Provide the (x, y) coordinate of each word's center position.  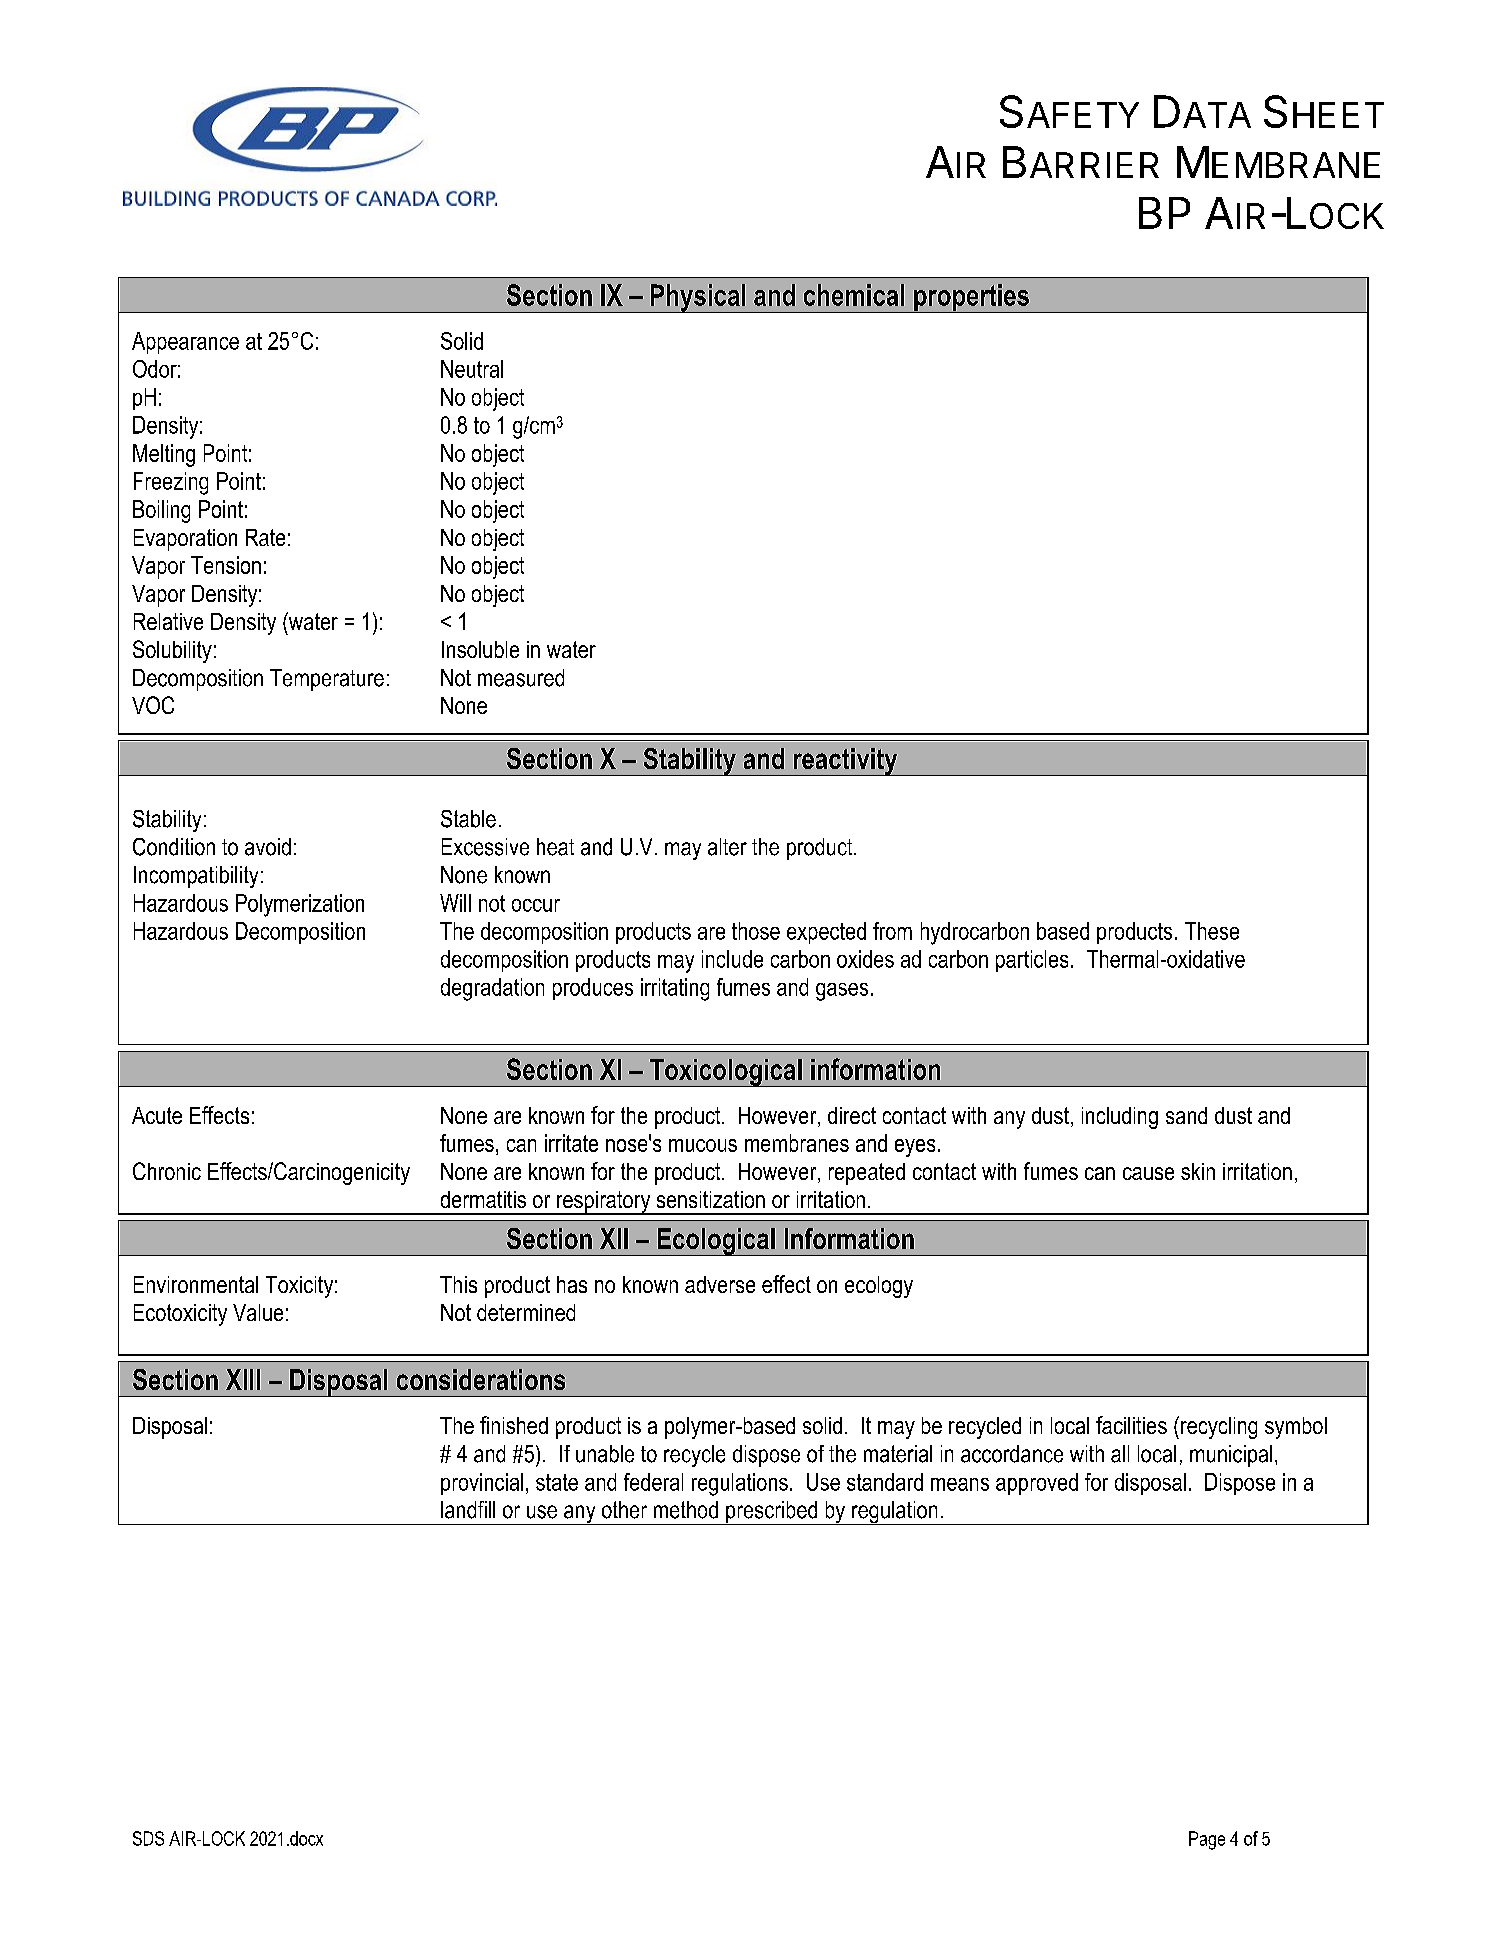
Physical (698, 298)
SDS (148, 1838)
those (756, 931)
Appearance (185, 343)
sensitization (711, 1199)
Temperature (327, 680)
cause (1148, 1173)
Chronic (167, 1171)
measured (521, 678)
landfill (468, 1510)
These (1212, 931)
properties (971, 298)
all (1120, 1454)
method (686, 1510)
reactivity (845, 762)
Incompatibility (196, 877)
